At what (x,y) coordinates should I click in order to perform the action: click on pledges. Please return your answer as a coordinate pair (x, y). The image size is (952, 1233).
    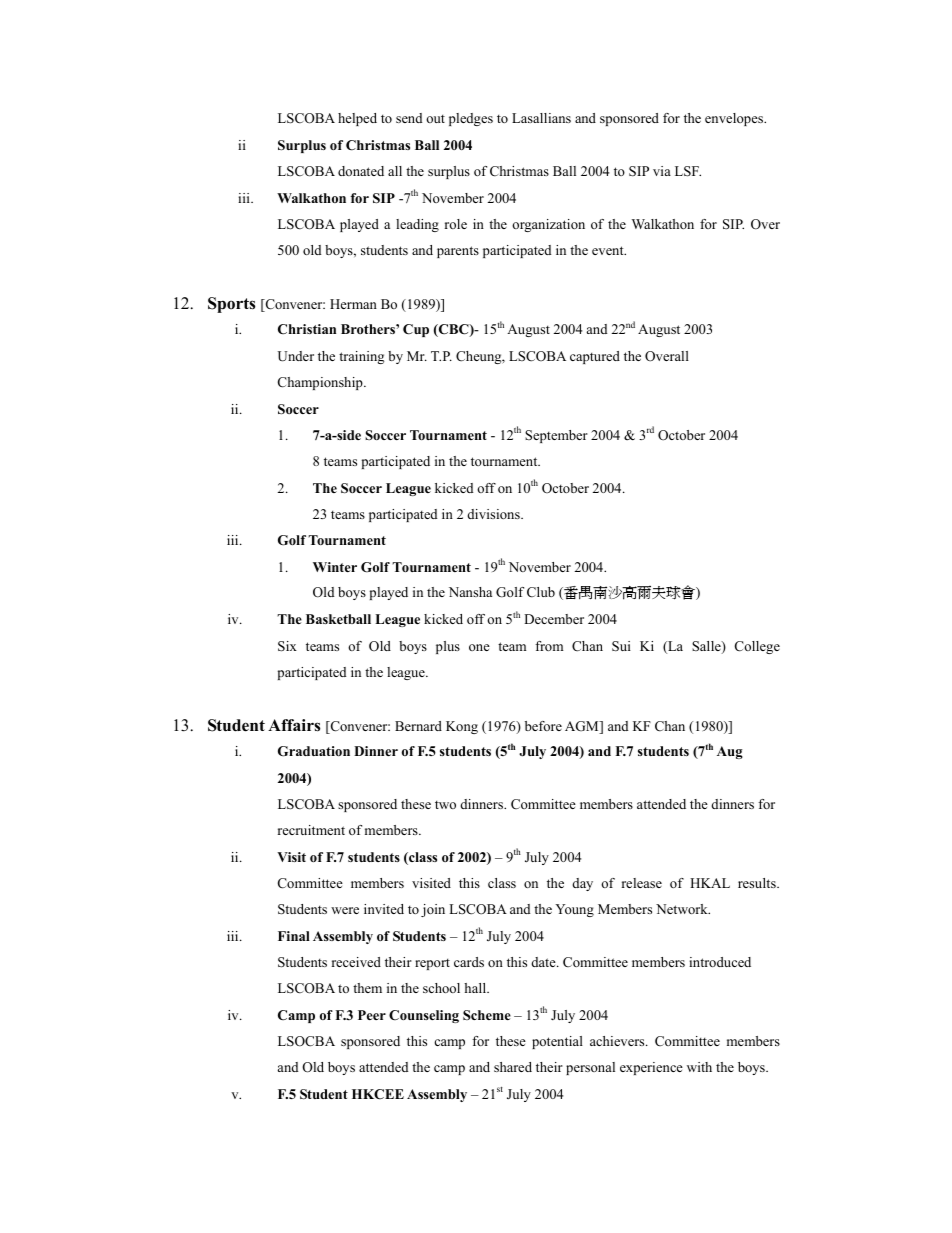
    Looking at the image, I should click on (471, 119).
